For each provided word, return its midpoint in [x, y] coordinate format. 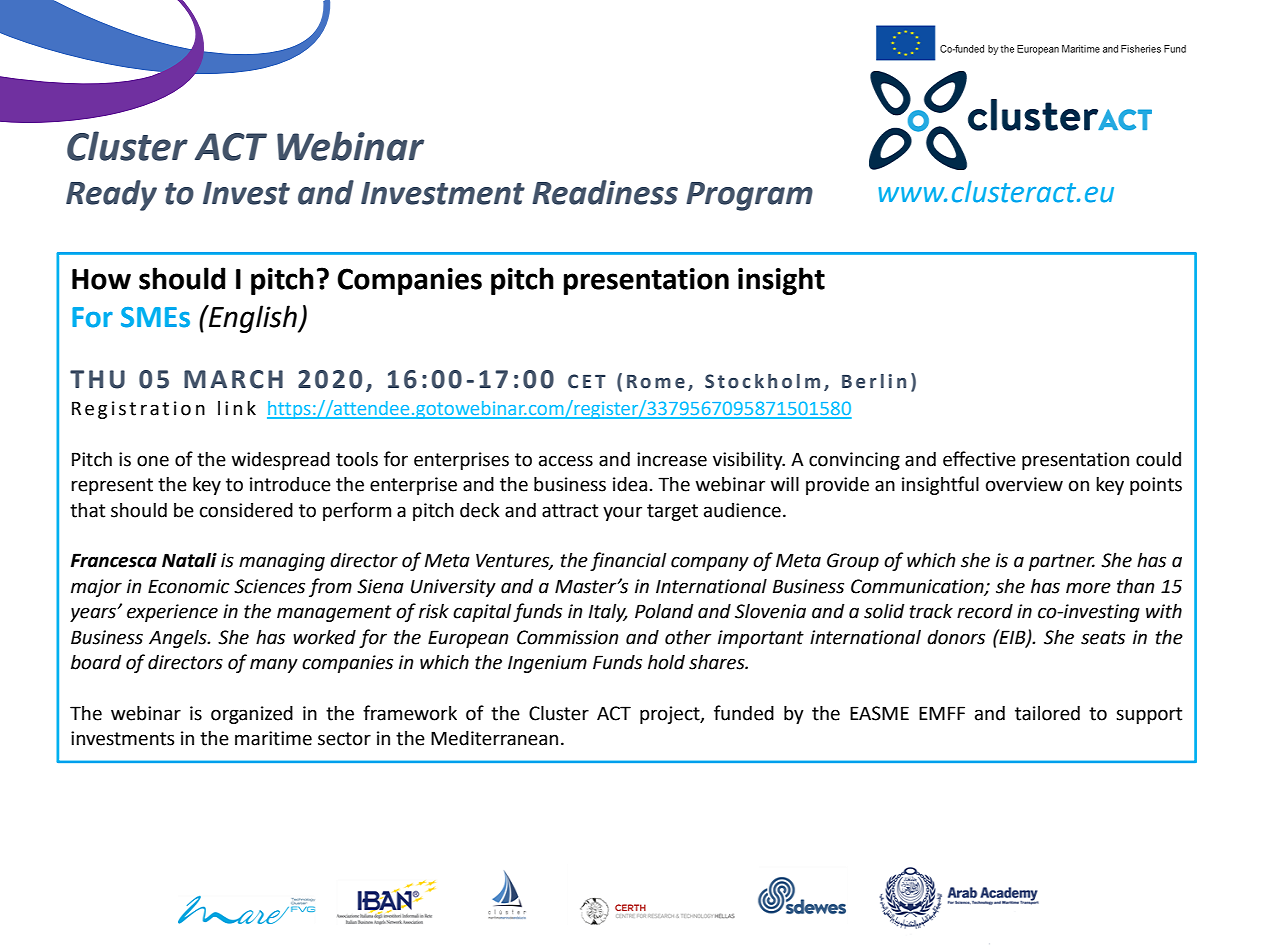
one [153, 461]
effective [979, 459]
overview [1024, 484]
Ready [111, 195]
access [566, 461]
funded [744, 713]
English [253, 319]
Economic [189, 586]
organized [252, 714]
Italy [608, 612]
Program [749, 196]
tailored [1047, 713]
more [1088, 588]
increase [672, 459]
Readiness [605, 192]
